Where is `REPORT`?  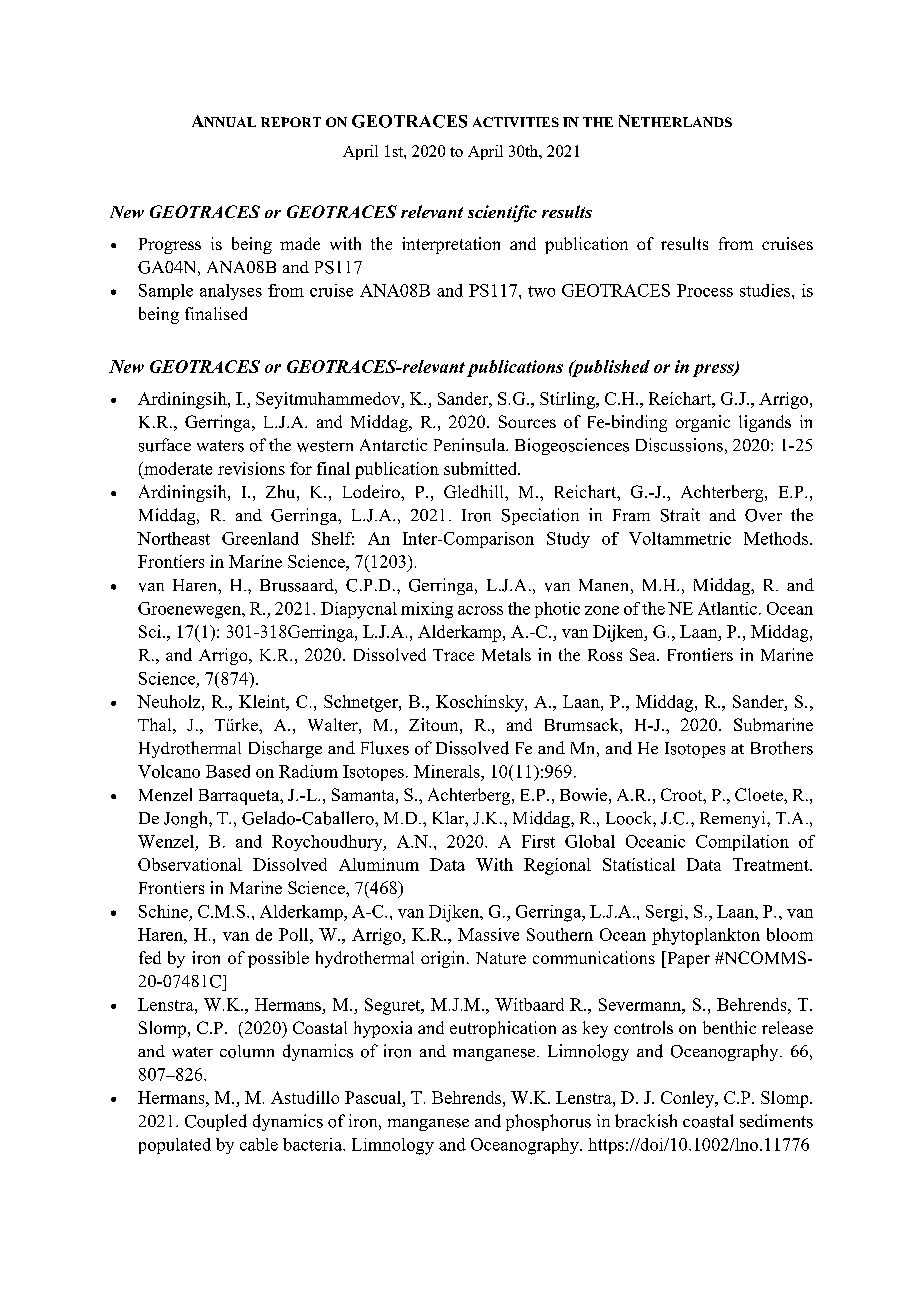 REPORT is located at coordinates (291, 122).
